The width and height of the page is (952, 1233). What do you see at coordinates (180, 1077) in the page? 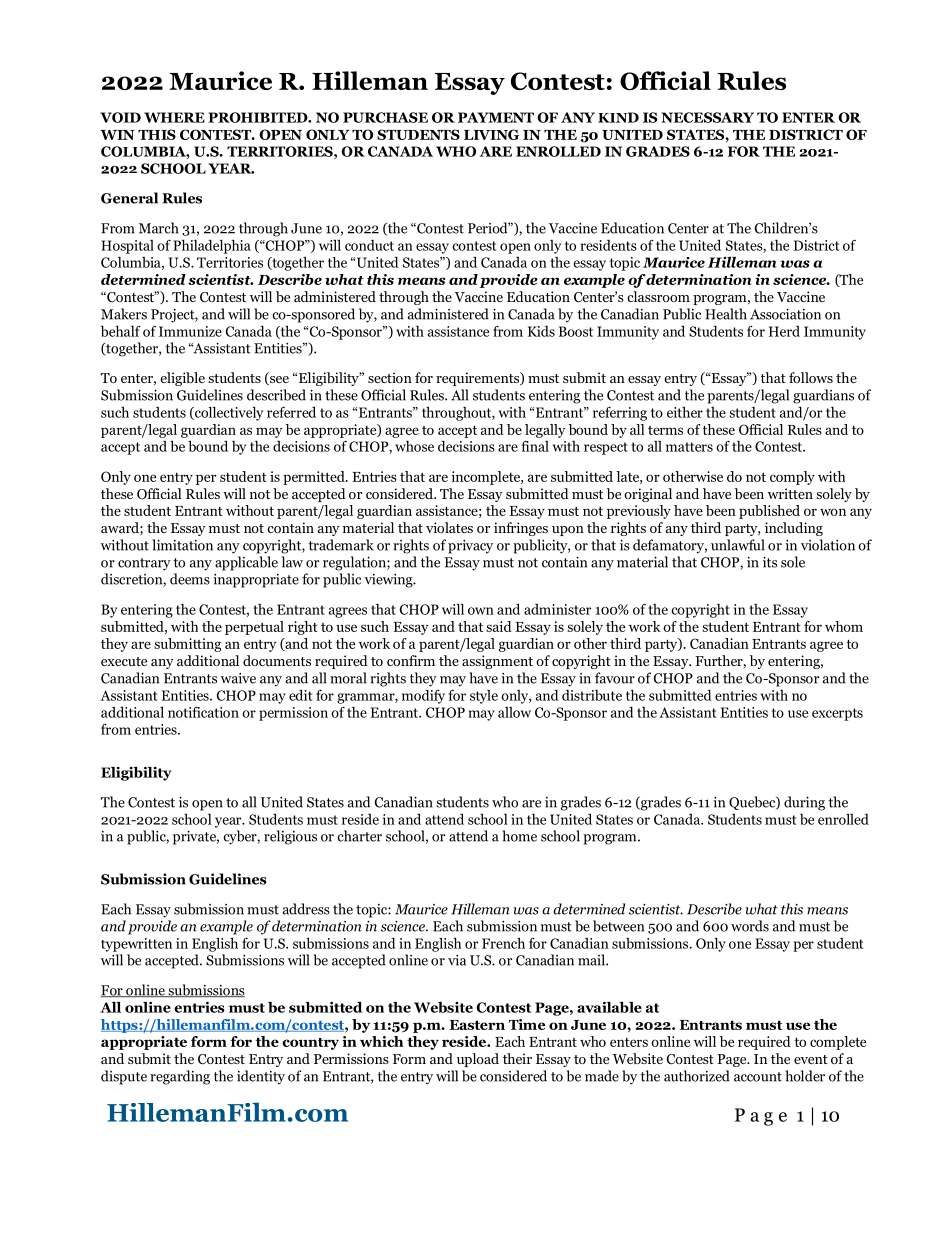
I see `regarding` at bounding box center [180, 1077].
